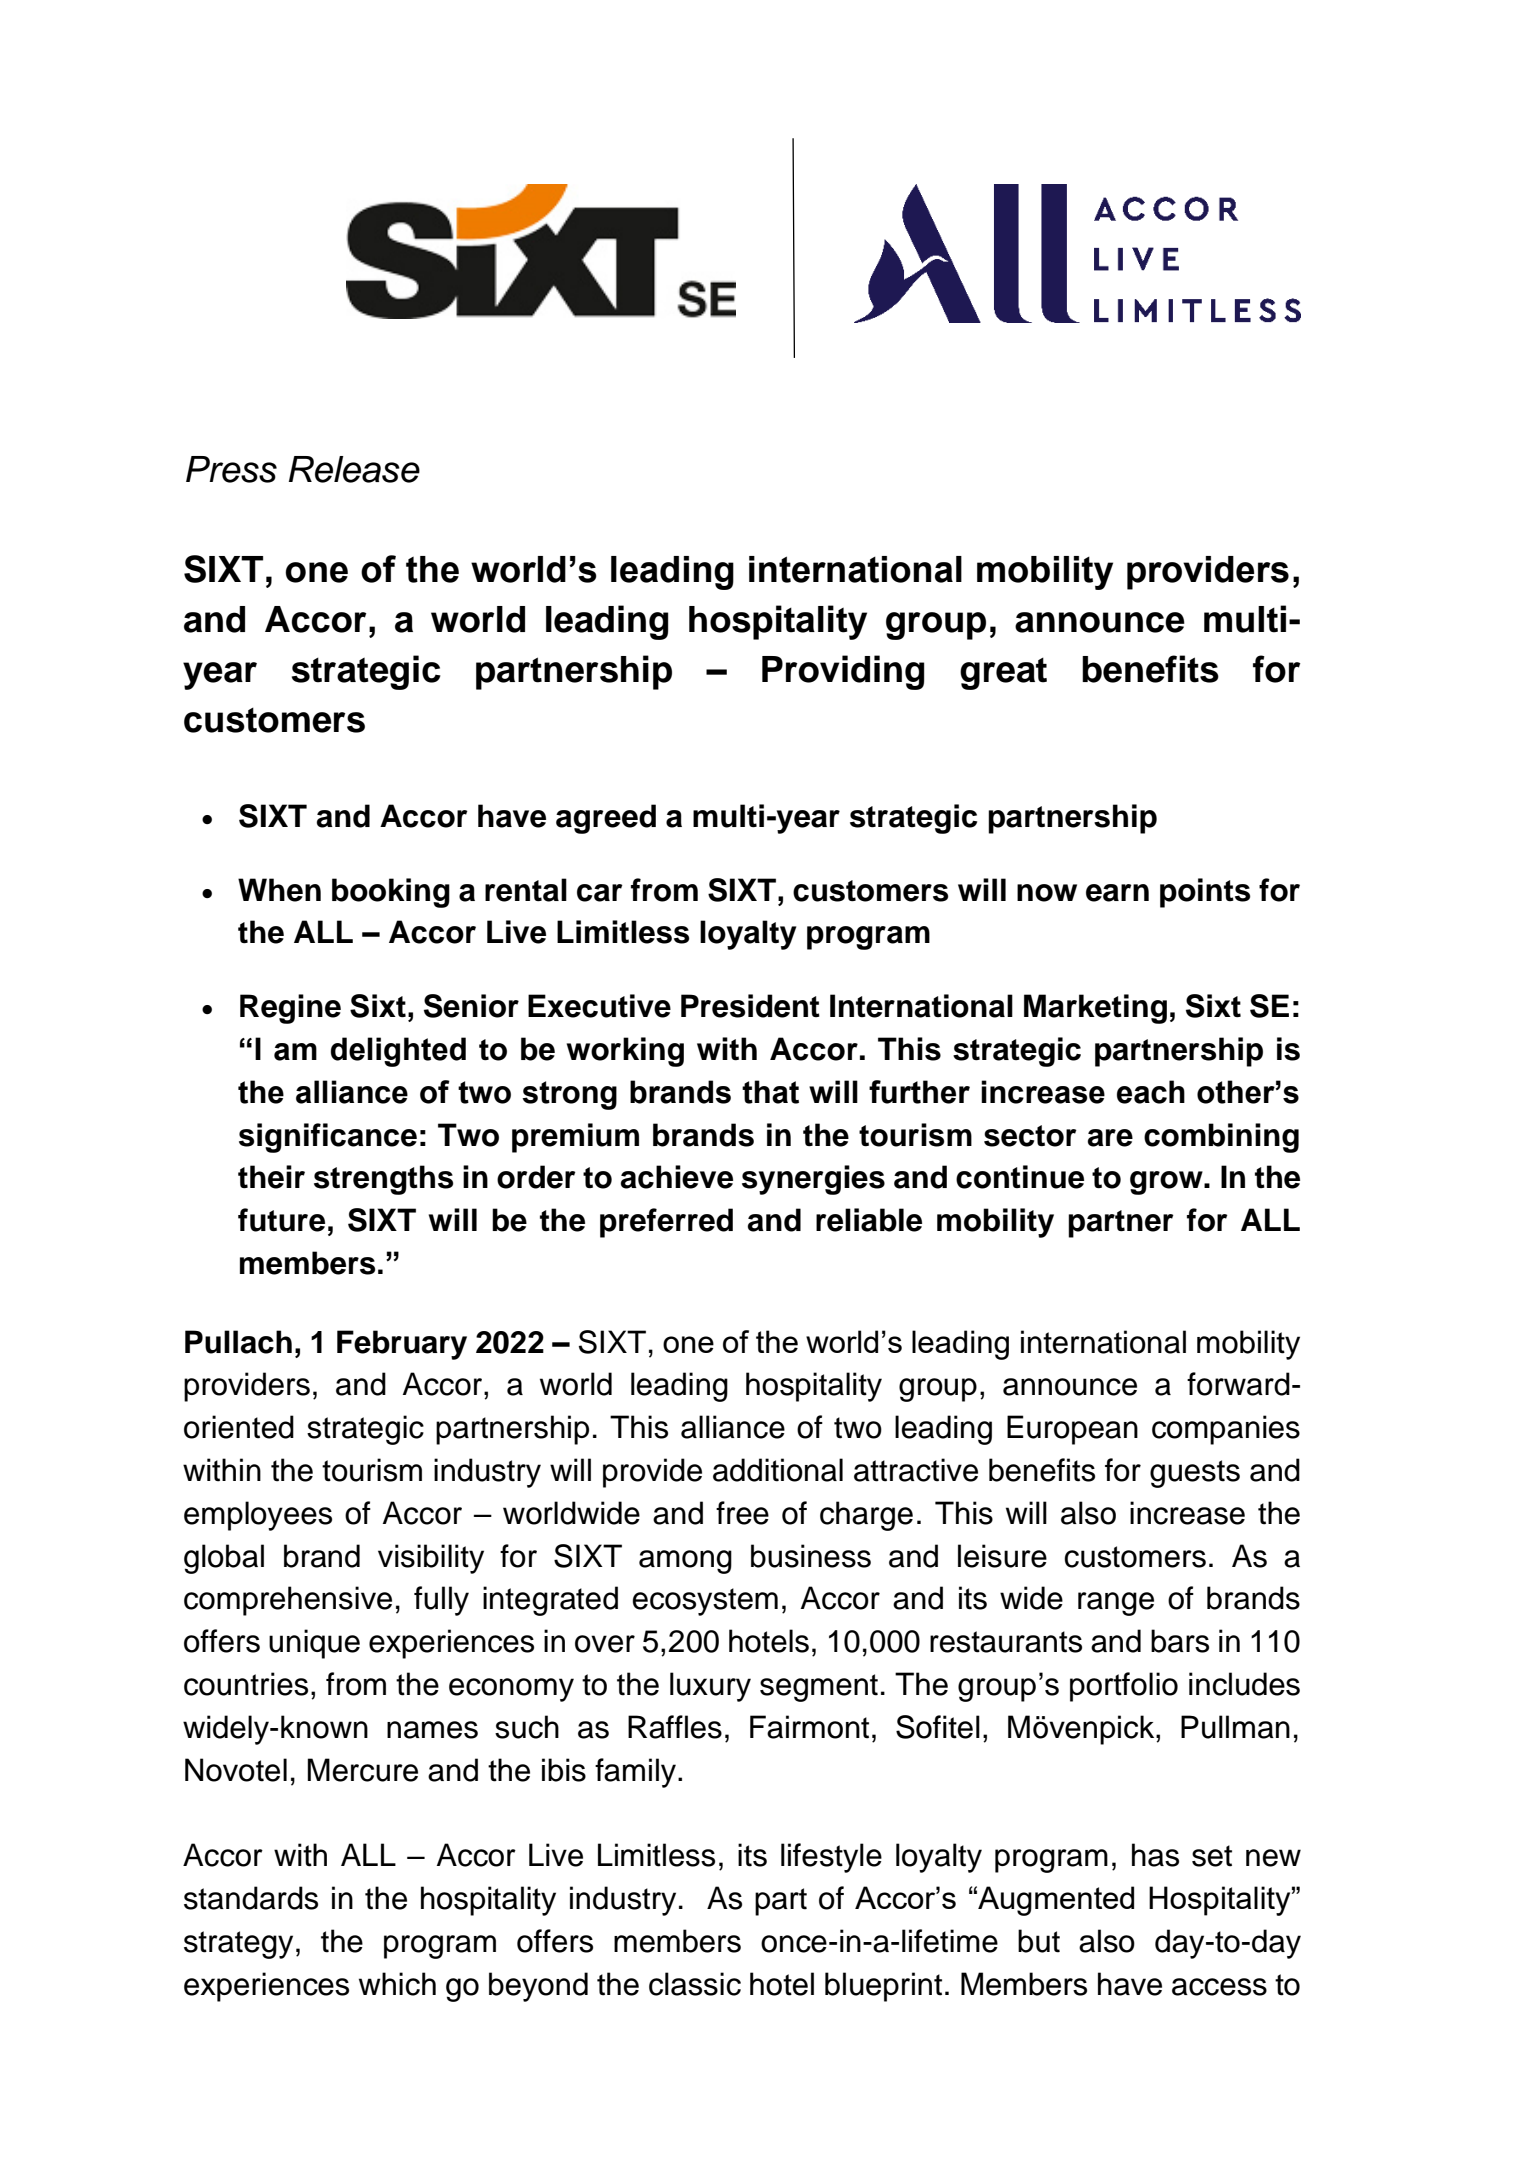 This screenshot has width=1538, height=2176. Describe the element at coordinates (695, 1984) in the screenshot. I see `classic` at that location.
